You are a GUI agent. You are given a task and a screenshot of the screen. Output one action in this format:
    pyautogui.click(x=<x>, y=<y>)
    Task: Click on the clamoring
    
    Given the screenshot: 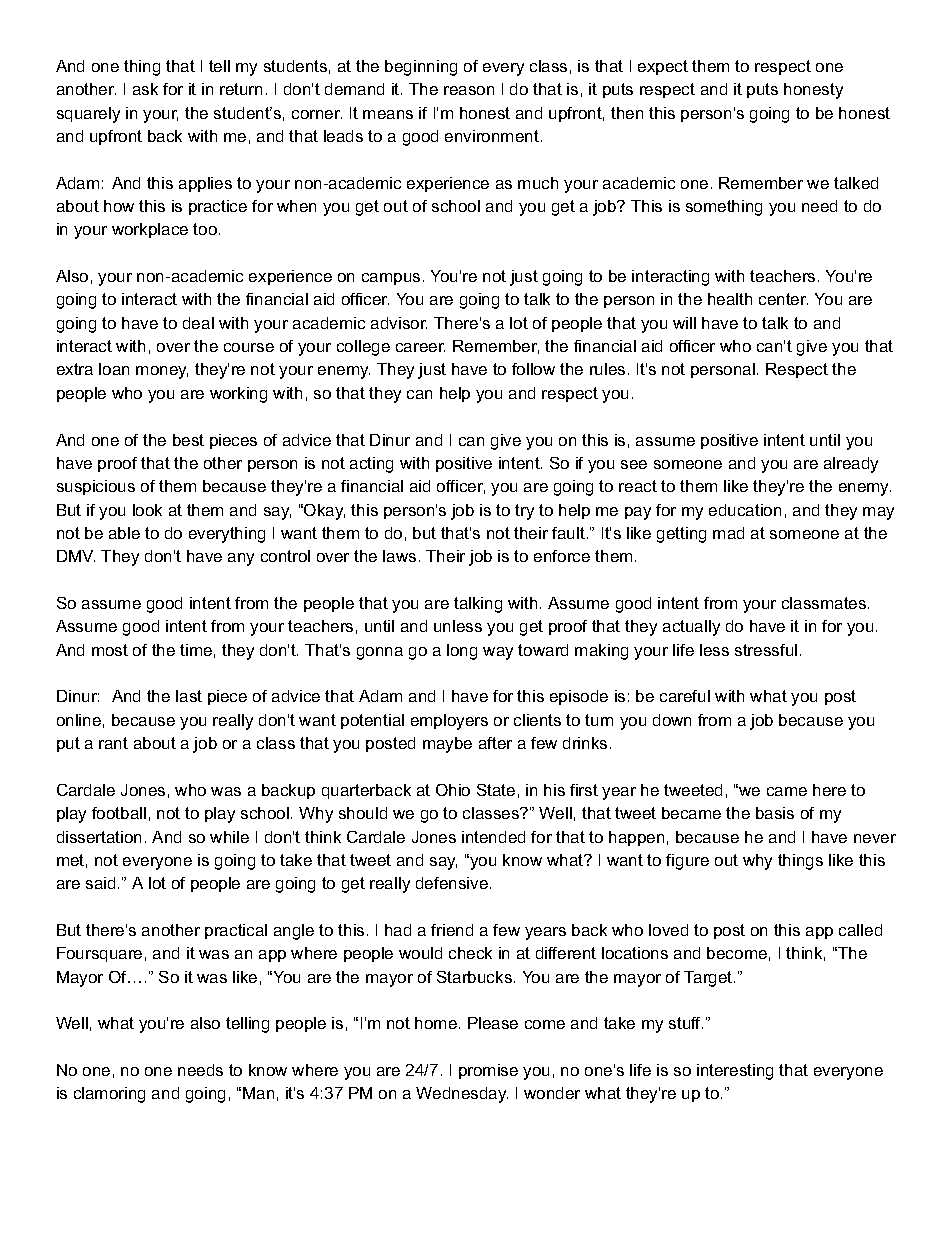 What is the action you would take?
    pyautogui.click(x=109, y=1095)
